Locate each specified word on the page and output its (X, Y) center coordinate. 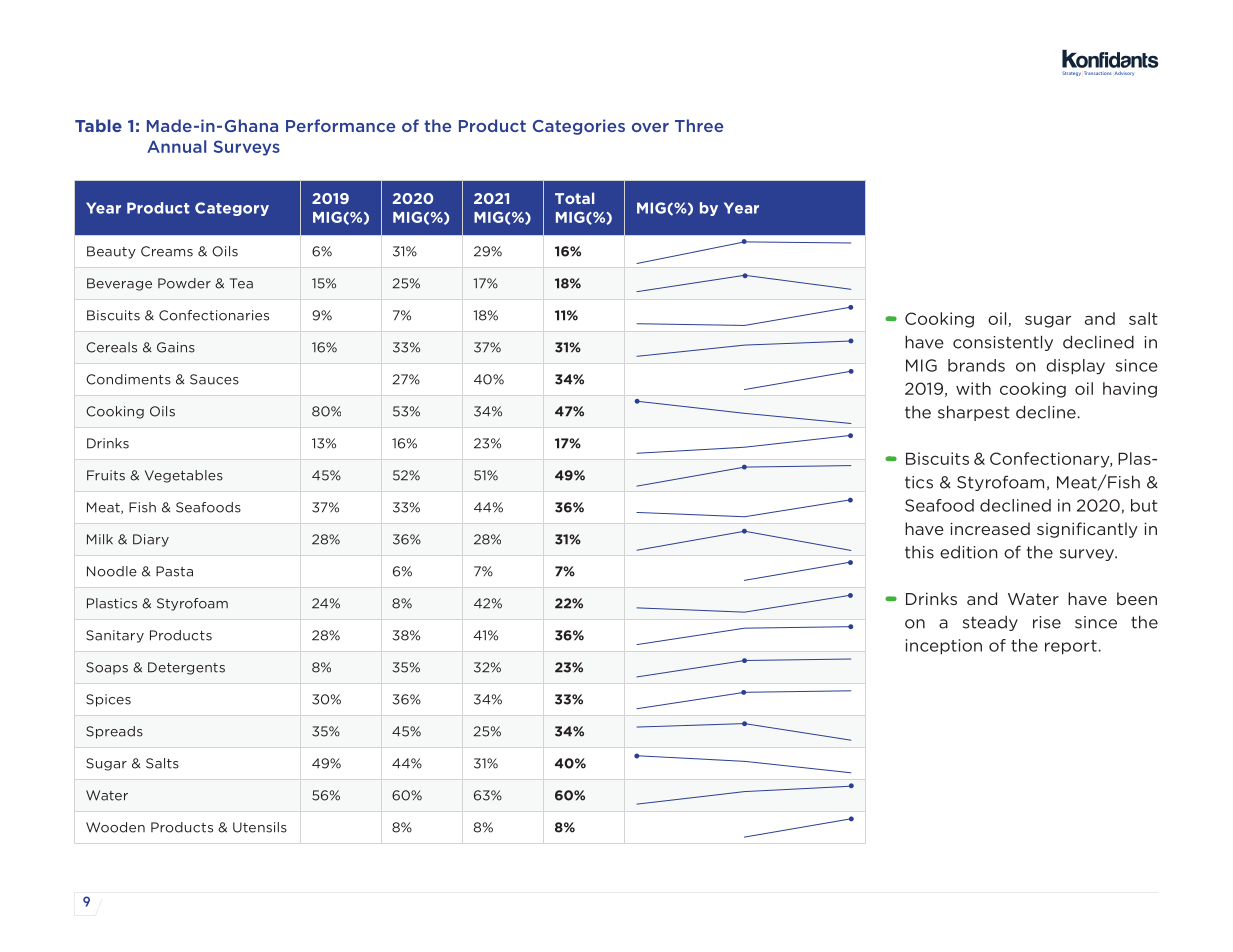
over (650, 127)
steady (990, 623)
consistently (1003, 343)
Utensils (260, 827)
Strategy (1071, 73)
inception (944, 647)
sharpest (974, 413)
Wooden (115, 827)
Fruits (106, 475)
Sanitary (115, 636)
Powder (184, 283)
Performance (341, 125)
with (973, 388)
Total (574, 198)
